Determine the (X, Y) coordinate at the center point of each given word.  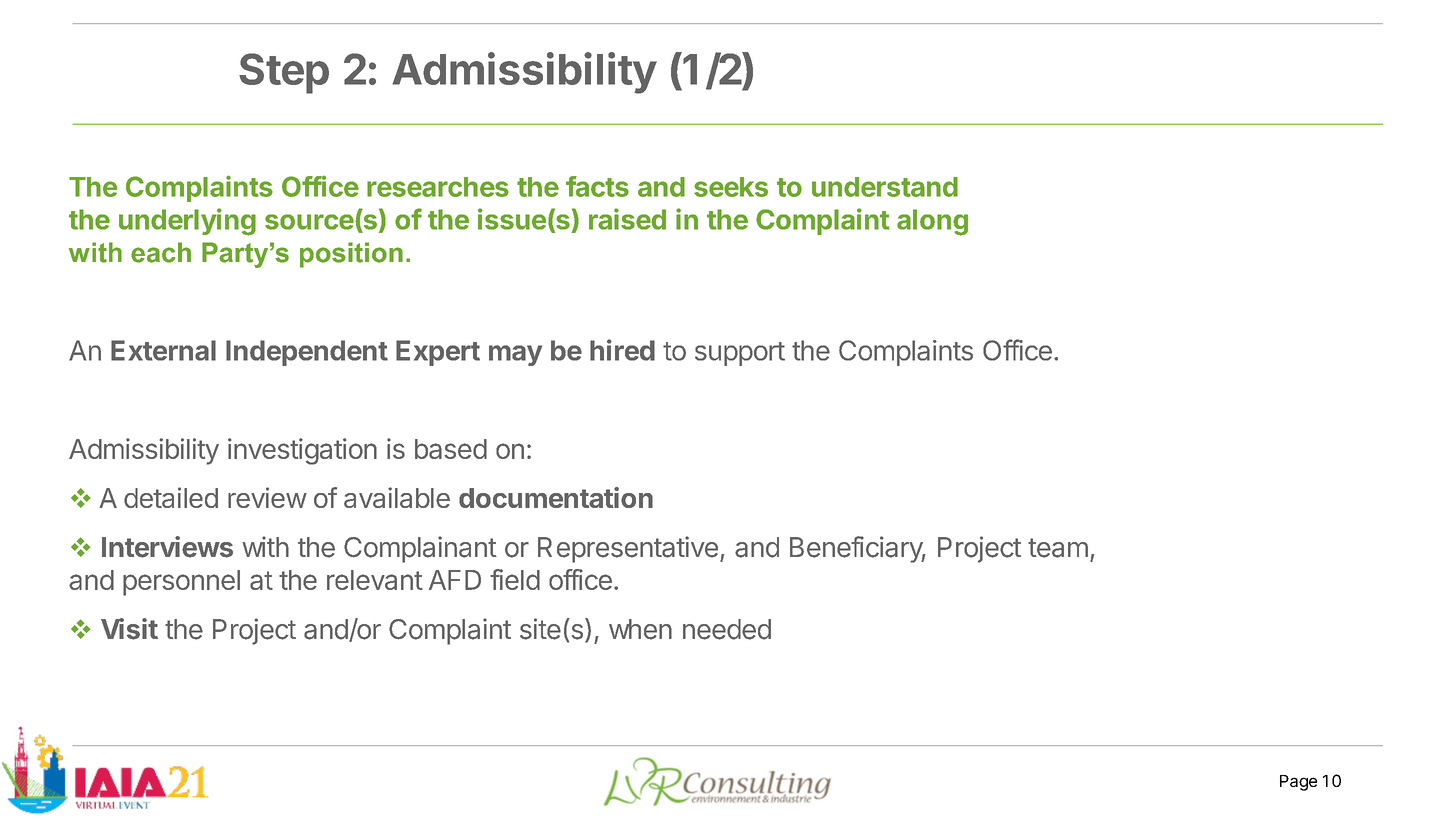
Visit (129, 629)
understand (885, 187)
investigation (302, 451)
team (1058, 548)
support (740, 354)
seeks (731, 187)
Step (284, 73)
